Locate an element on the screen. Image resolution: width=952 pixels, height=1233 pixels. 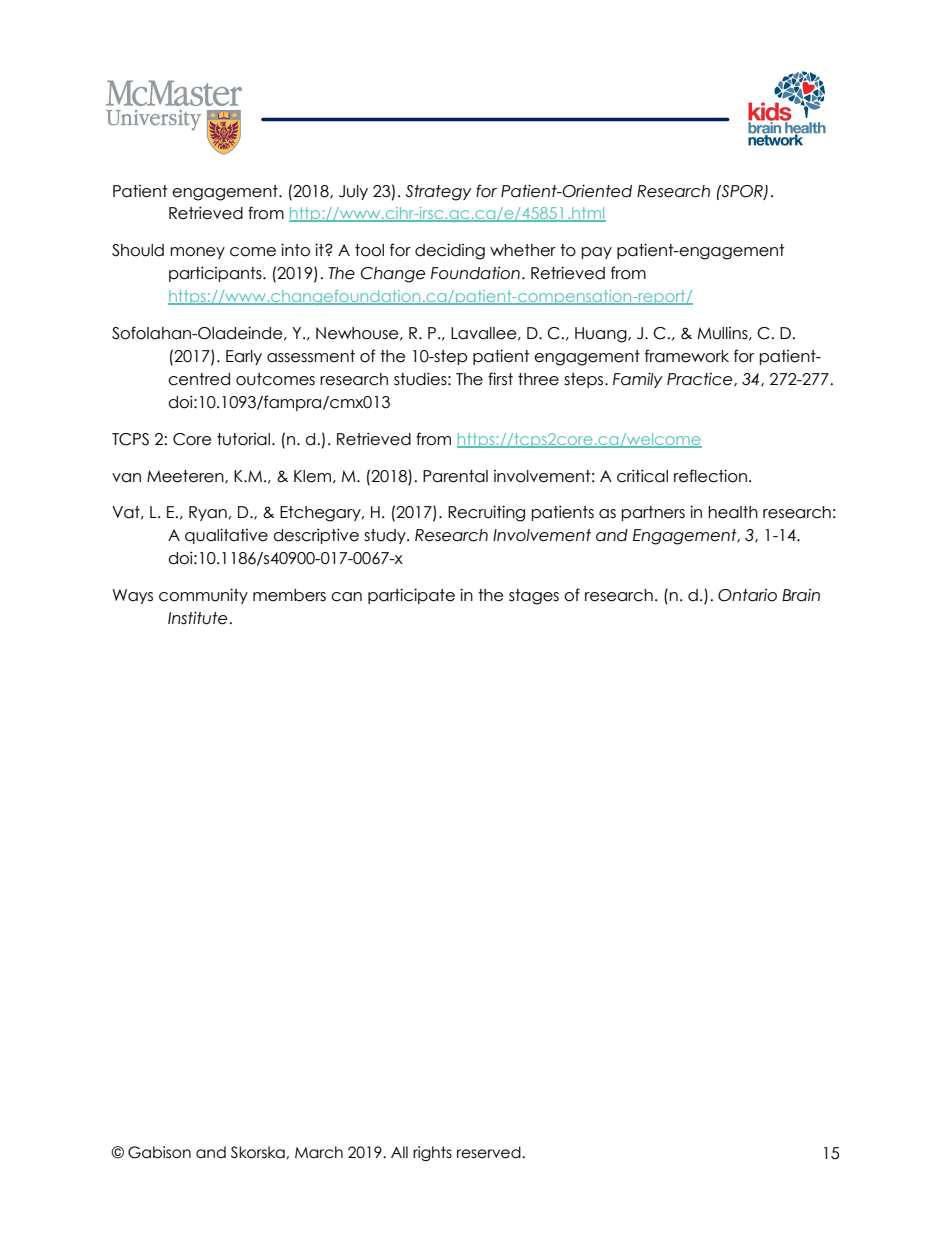
deciding is located at coordinates (450, 251).
